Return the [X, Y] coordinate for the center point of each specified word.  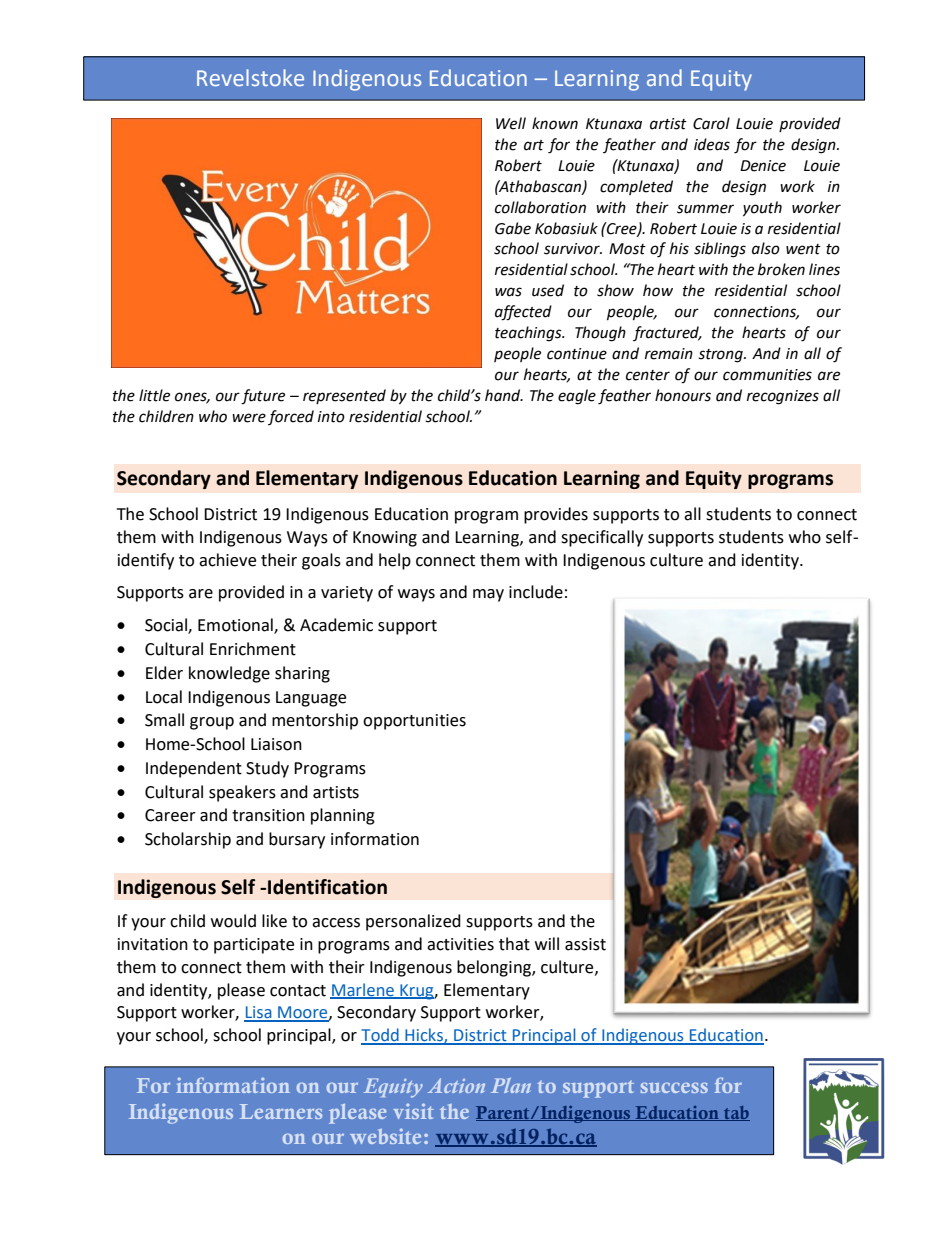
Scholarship [188, 840]
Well [511, 123]
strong [721, 356]
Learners [281, 1111]
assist [585, 944]
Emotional [236, 626]
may [488, 595]
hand [504, 395]
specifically [602, 538]
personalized [413, 922]
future [263, 397]
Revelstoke [250, 77]
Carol [711, 123]
